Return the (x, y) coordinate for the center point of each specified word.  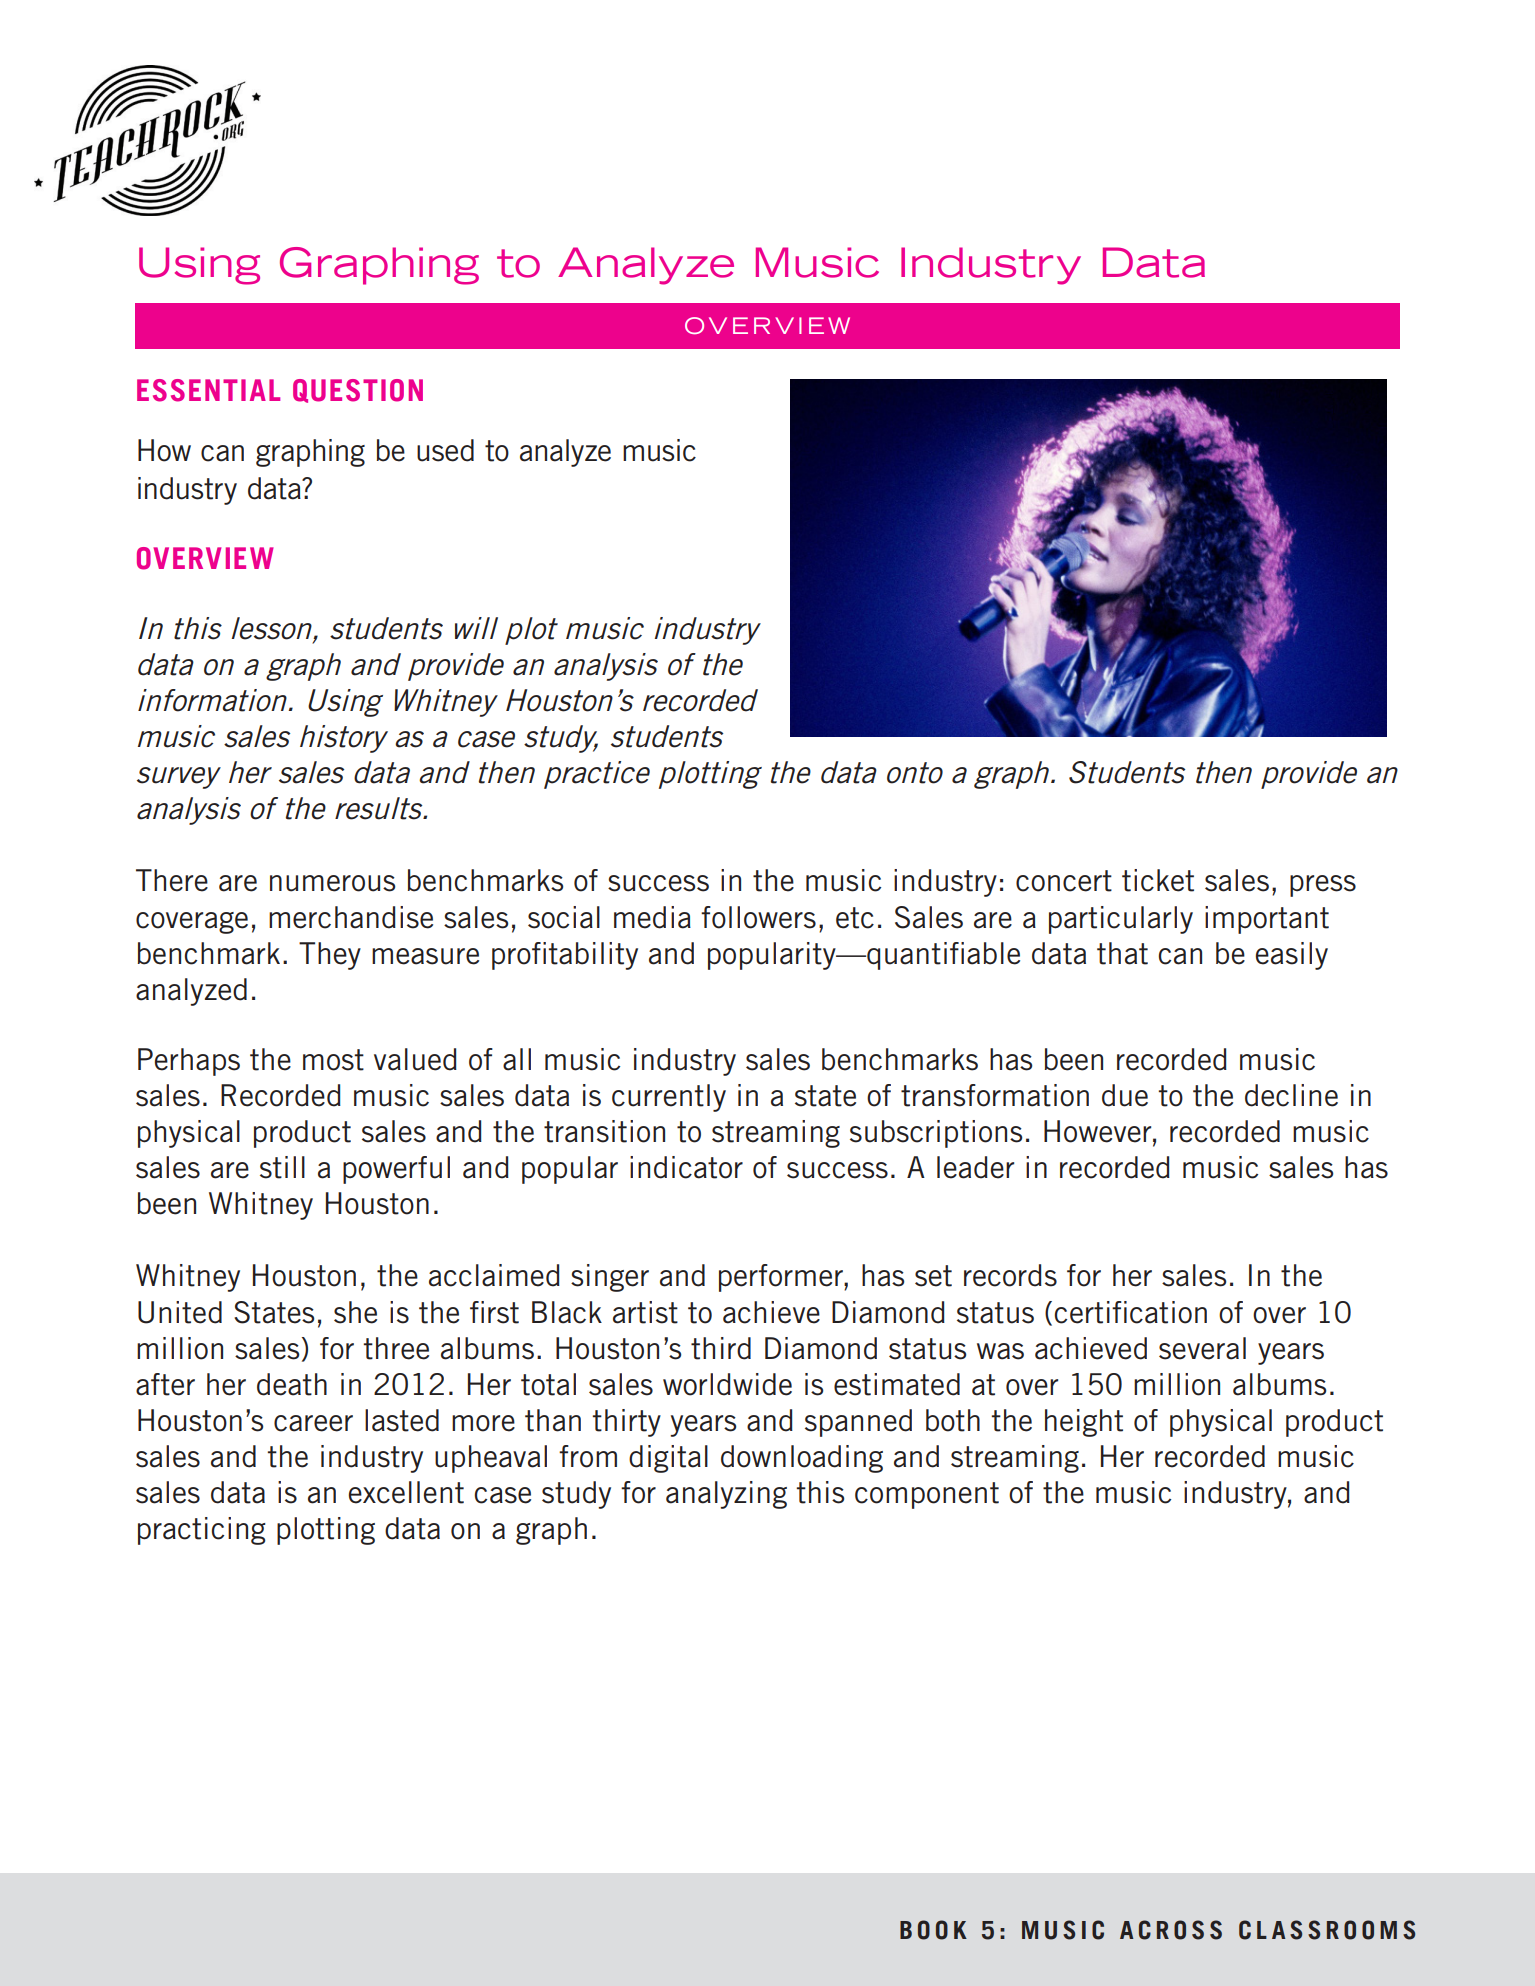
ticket (1158, 880)
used (445, 450)
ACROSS (1171, 1930)
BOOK (933, 1930)
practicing (202, 1531)
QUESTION (358, 391)
